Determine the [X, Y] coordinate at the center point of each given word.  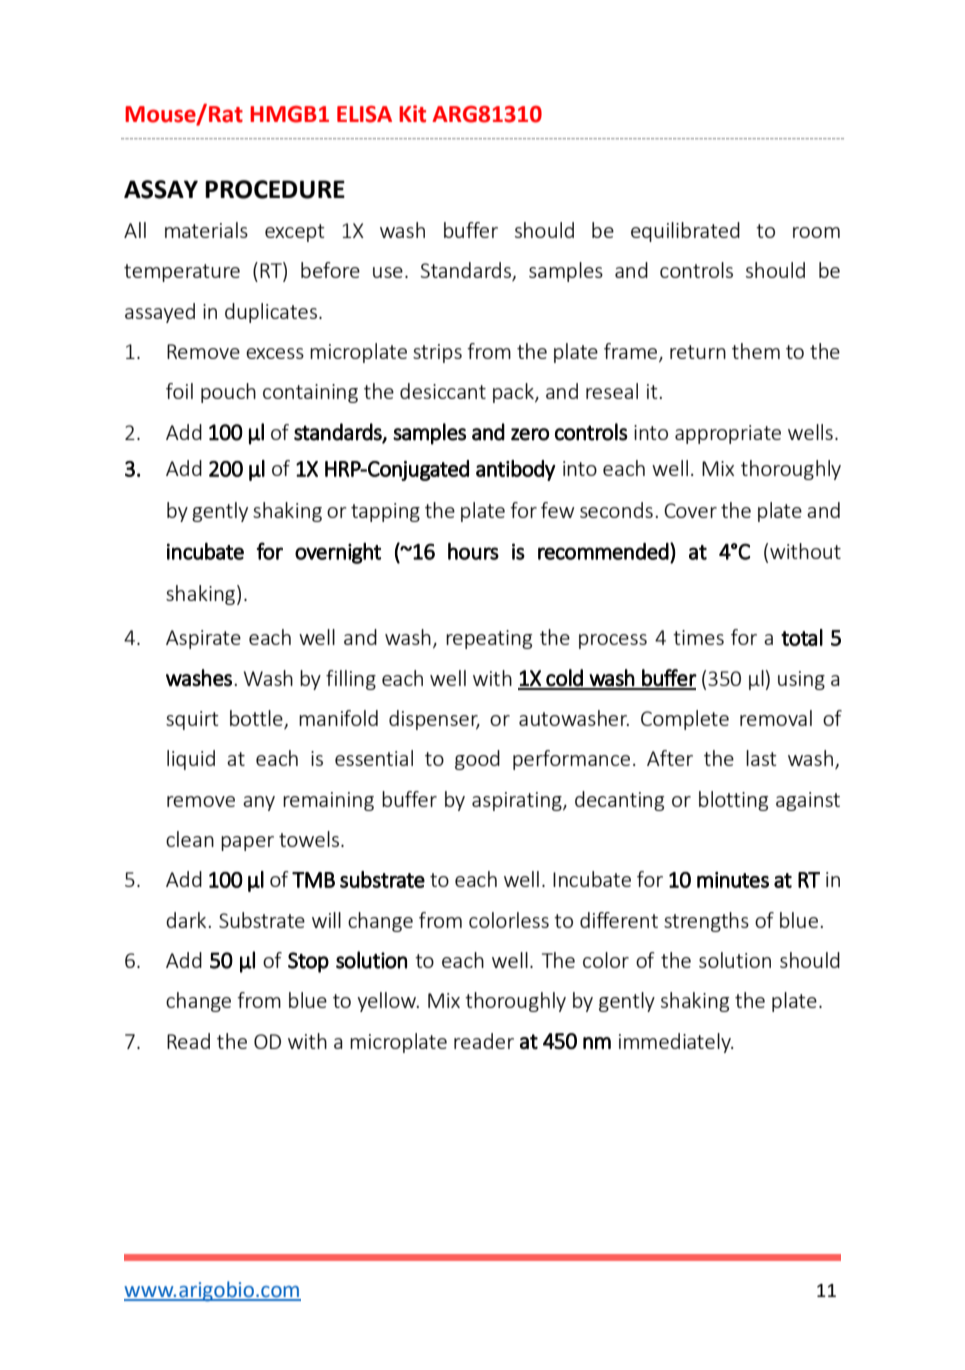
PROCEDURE [275, 189]
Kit [412, 114]
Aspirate [203, 639]
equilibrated [685, 232]
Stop [308, 962]
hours [473, 551]
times [698, 637]
